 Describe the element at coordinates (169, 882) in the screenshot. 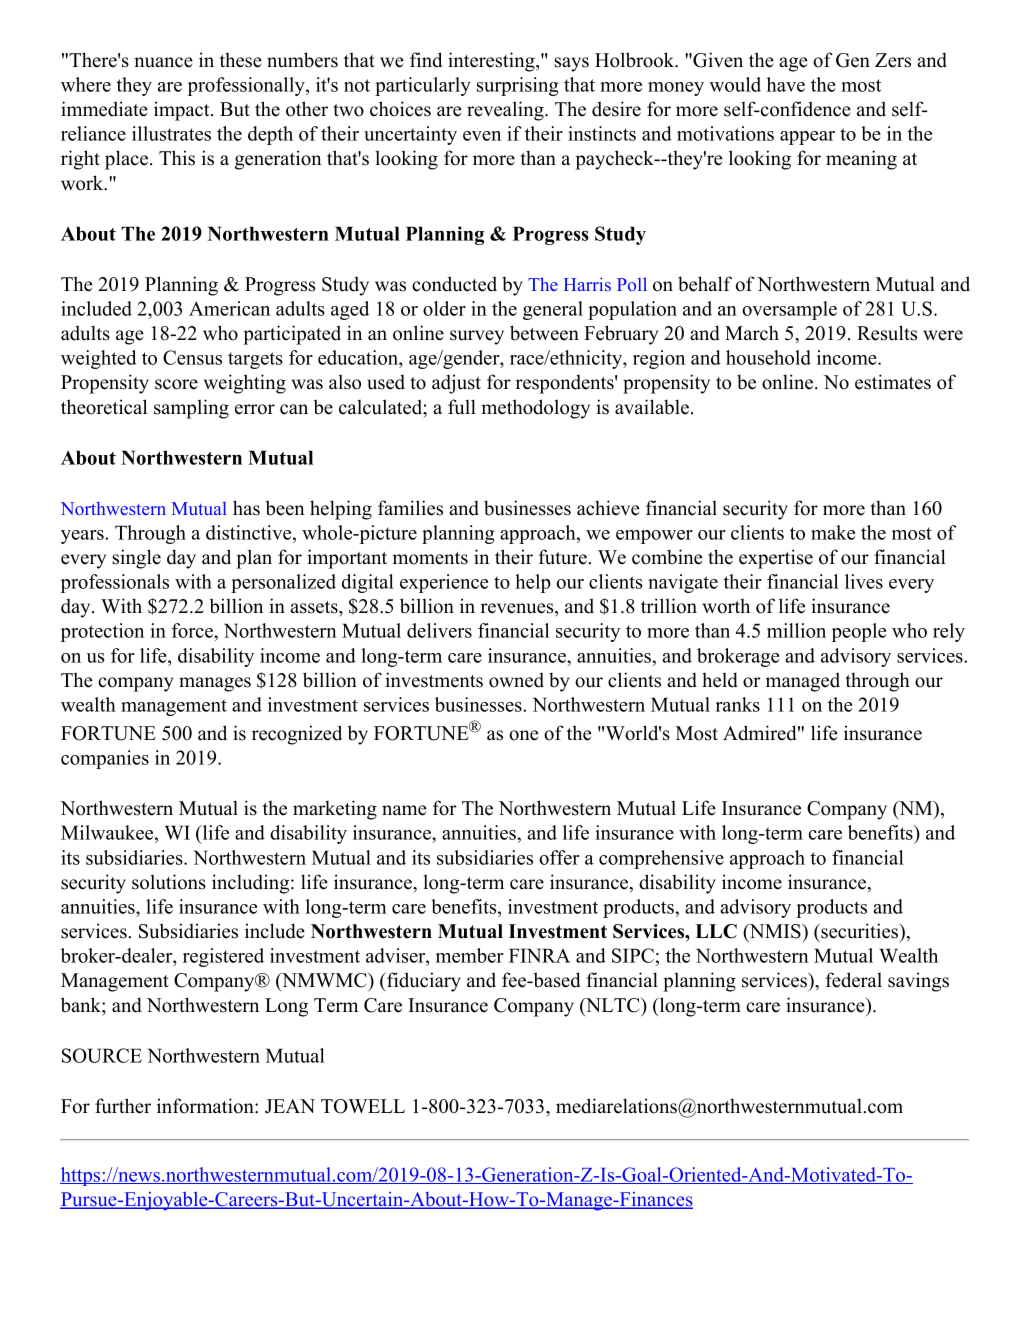

I see `solutions` at that location.
